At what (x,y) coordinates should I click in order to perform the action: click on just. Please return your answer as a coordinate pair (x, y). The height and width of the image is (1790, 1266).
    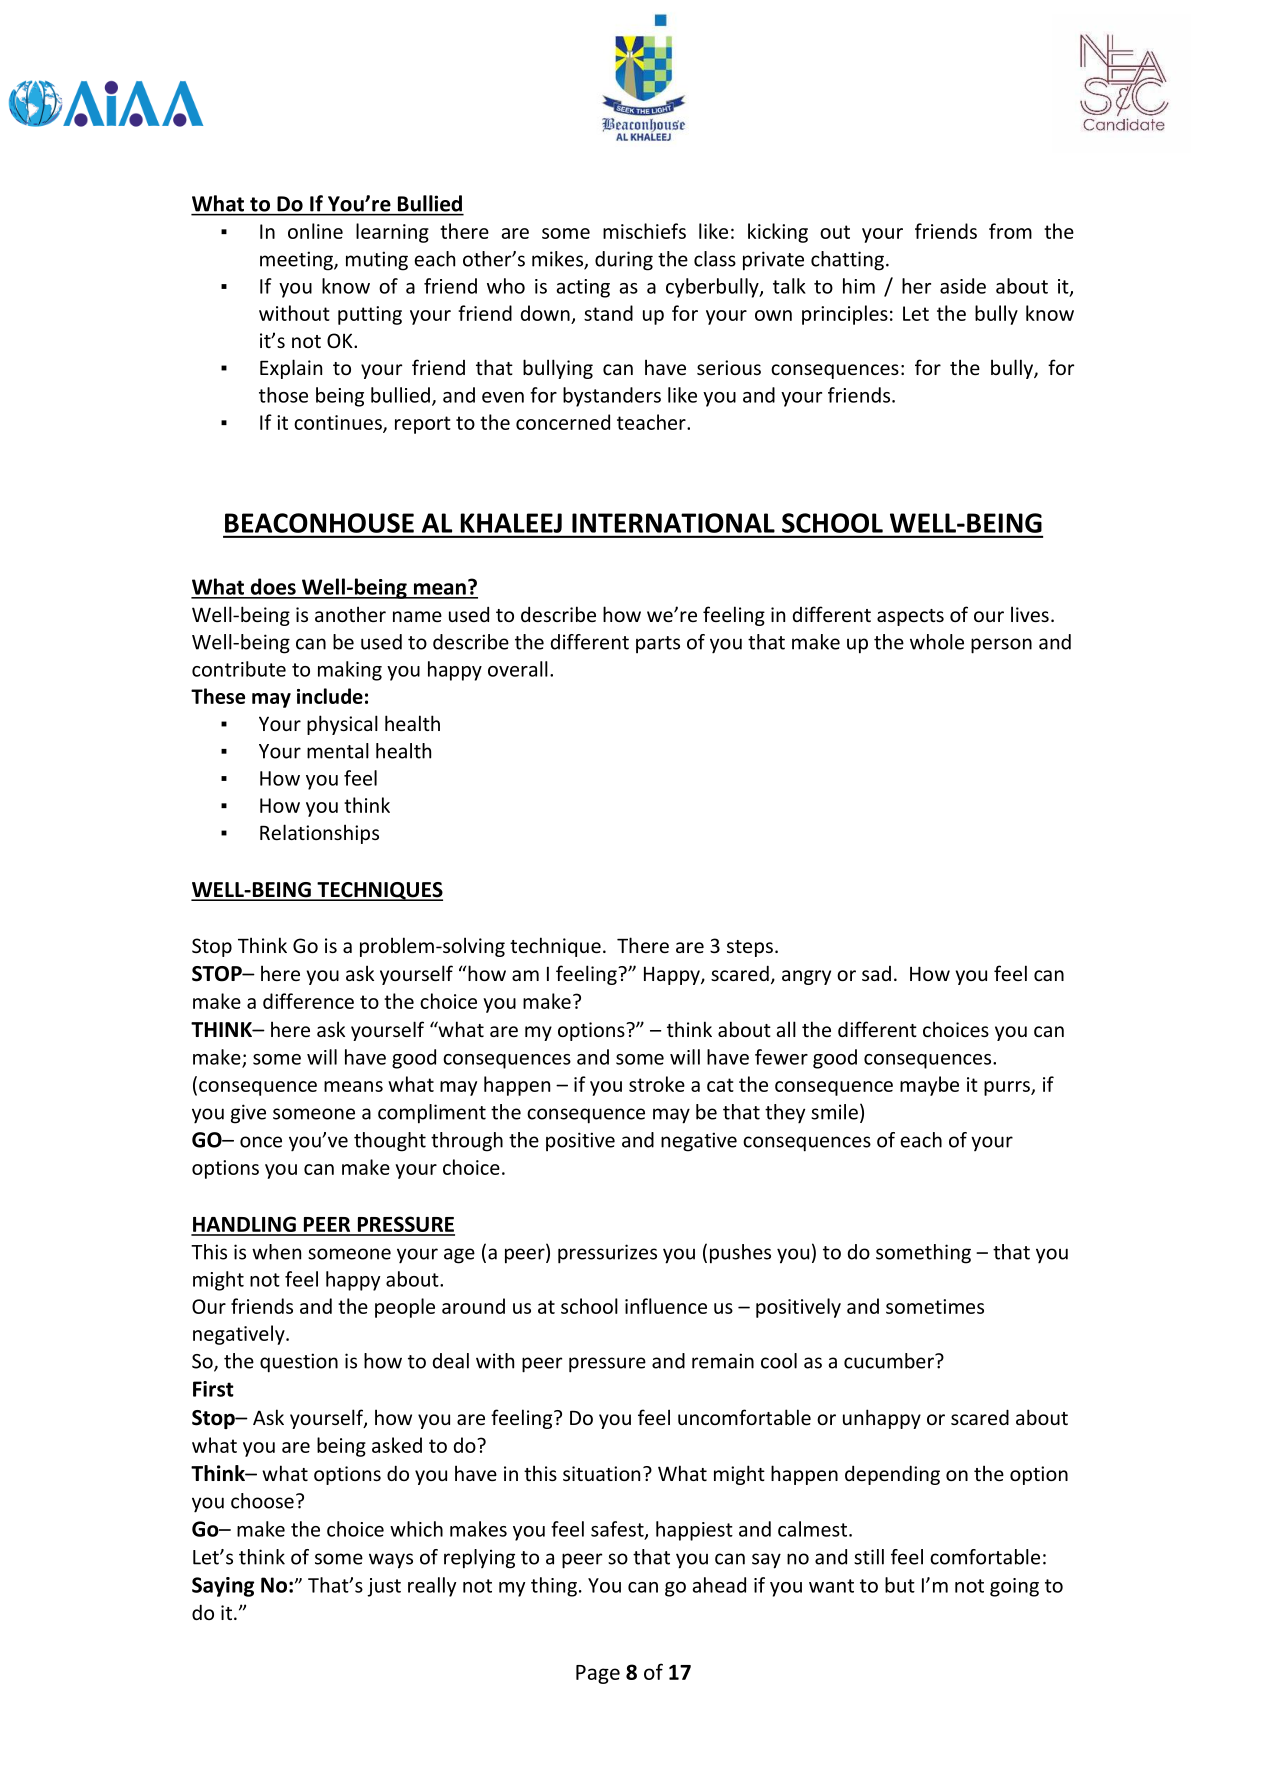
    Looking at the image, I should click on (384, 1587).
